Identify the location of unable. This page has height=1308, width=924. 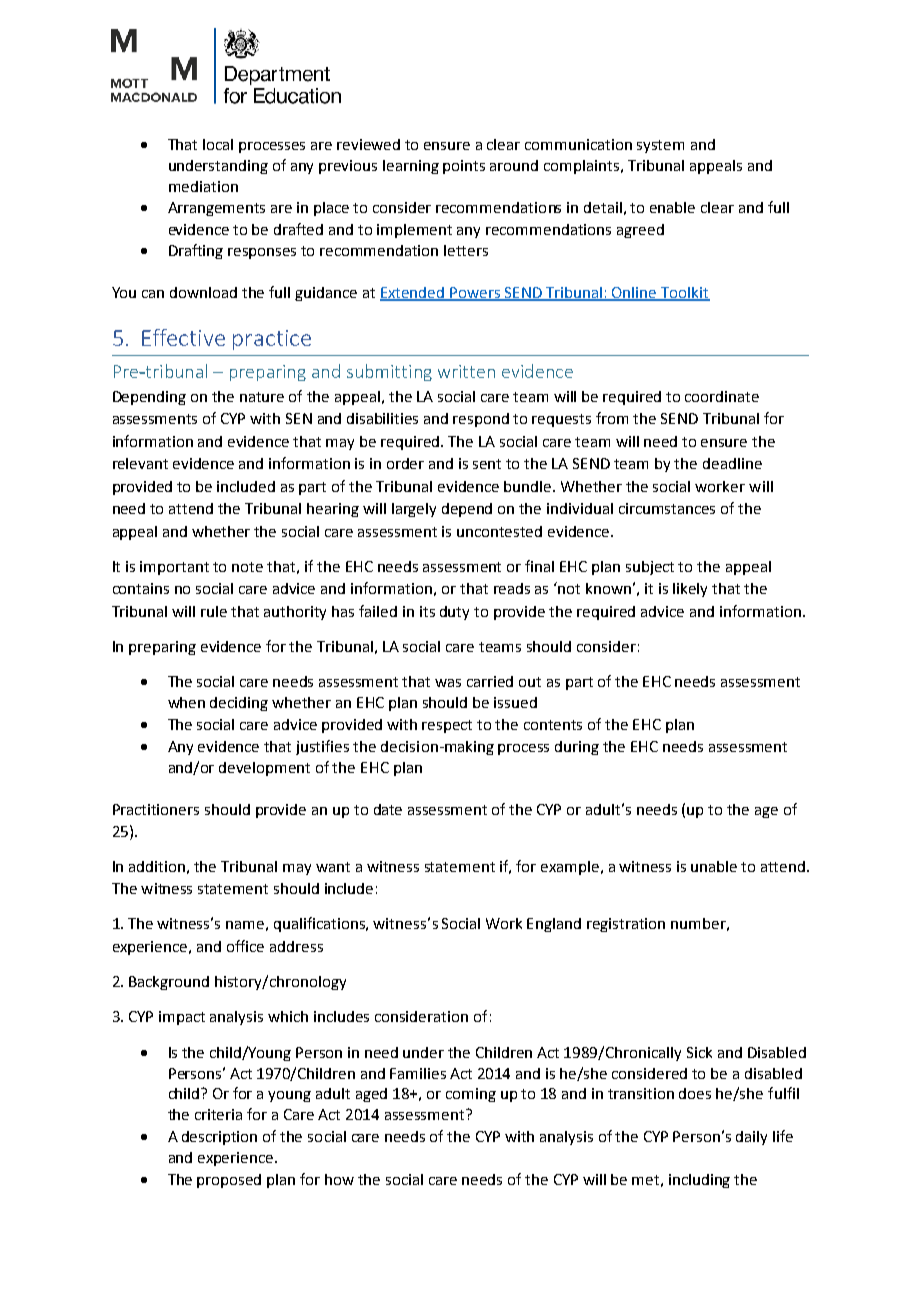
(714, 866).
